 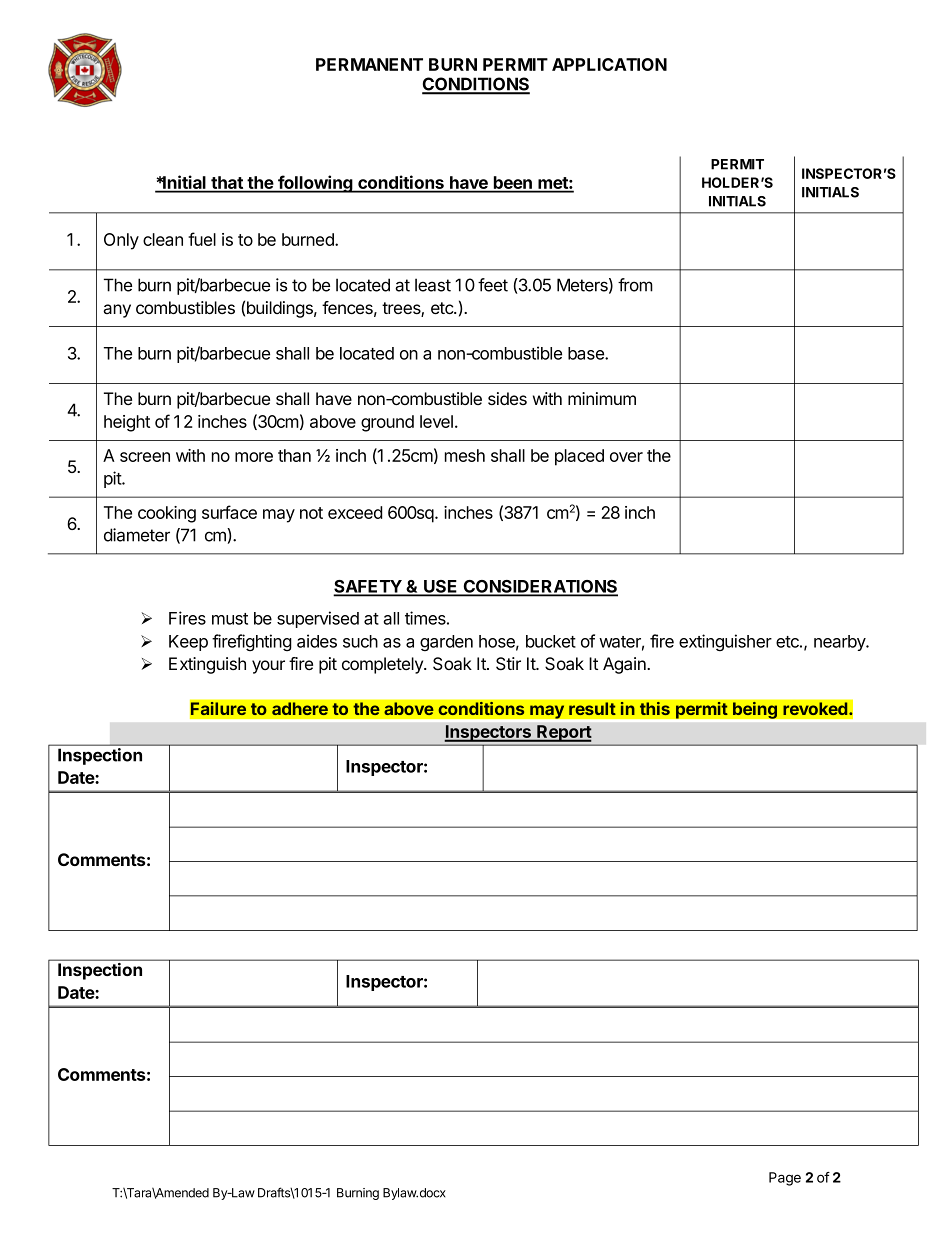 What do you see at coordinates (268, 667) in the document?
I see `your` at bounding box center [268, 667].
